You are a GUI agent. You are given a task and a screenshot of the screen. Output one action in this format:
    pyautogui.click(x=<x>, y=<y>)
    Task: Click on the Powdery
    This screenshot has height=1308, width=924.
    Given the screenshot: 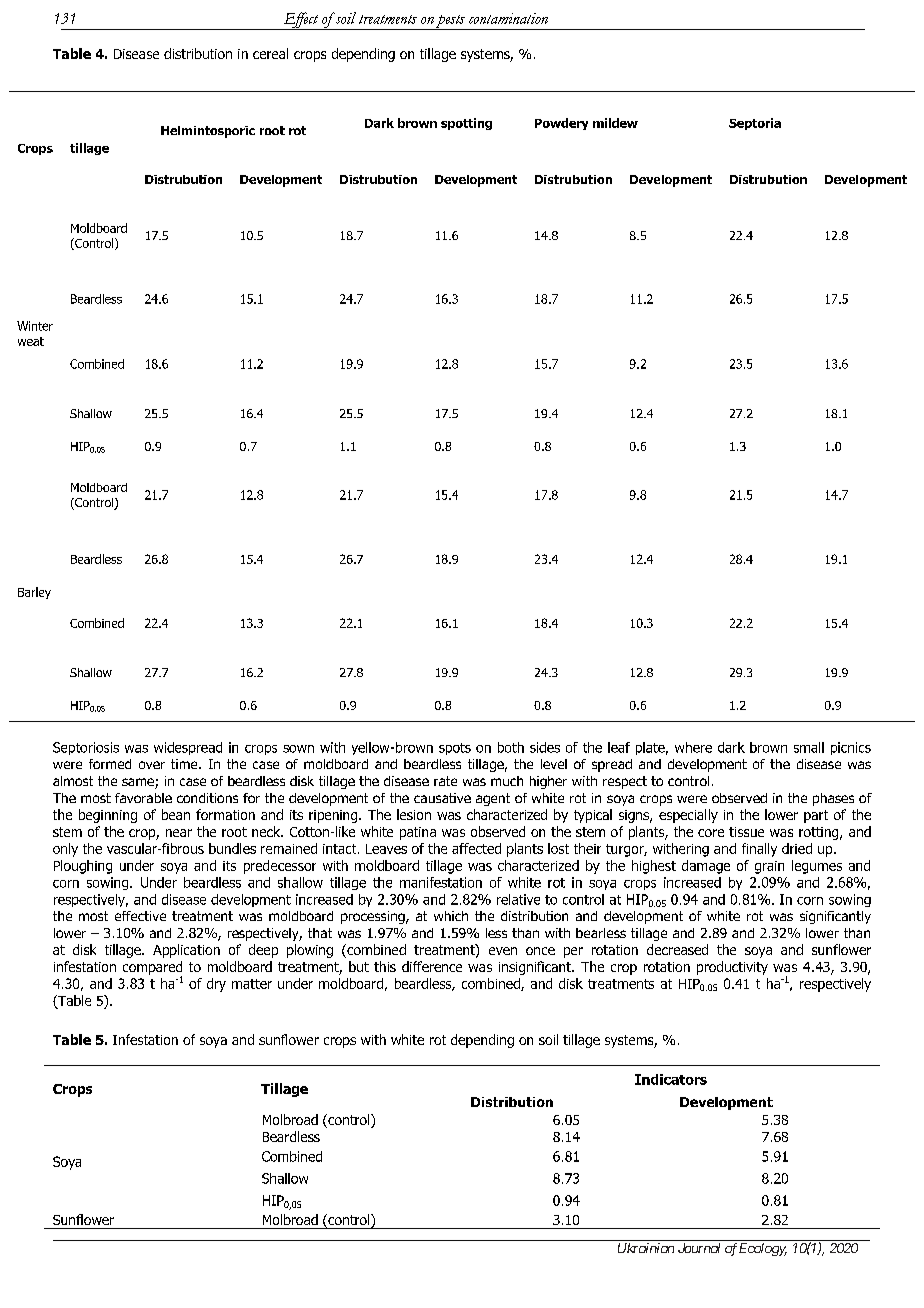 What is the action you would take?
    pyautogui.click(x=561, y=124)
